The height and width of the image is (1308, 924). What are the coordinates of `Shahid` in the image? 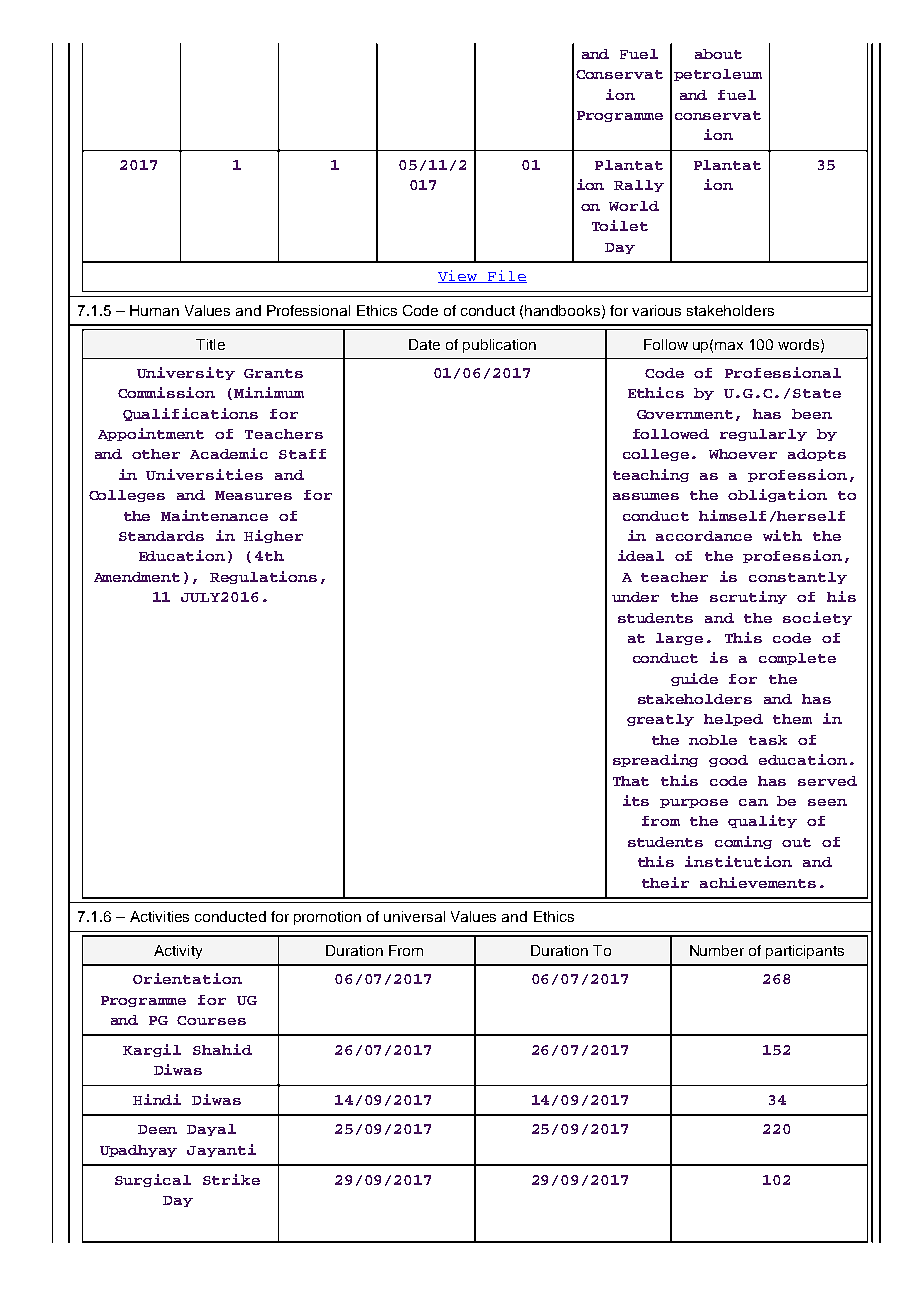 It's located at (222, 1049).
